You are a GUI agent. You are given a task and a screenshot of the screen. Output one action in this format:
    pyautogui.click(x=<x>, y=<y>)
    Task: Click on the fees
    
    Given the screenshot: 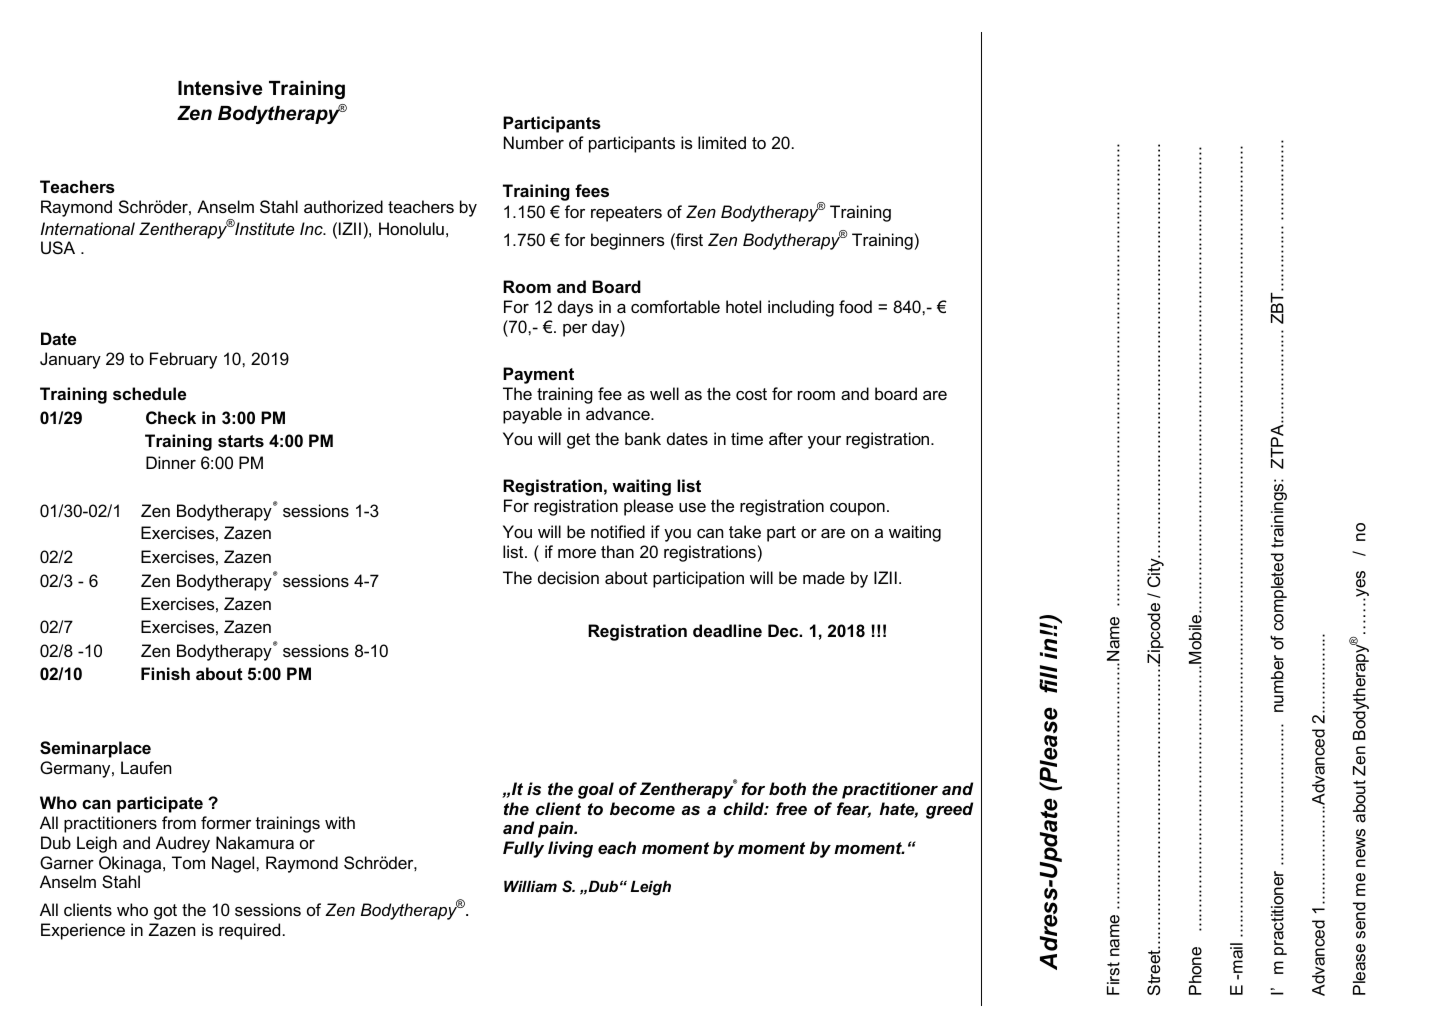 What is the action you would take?
    pyautogui.click(x=592, y=190)
